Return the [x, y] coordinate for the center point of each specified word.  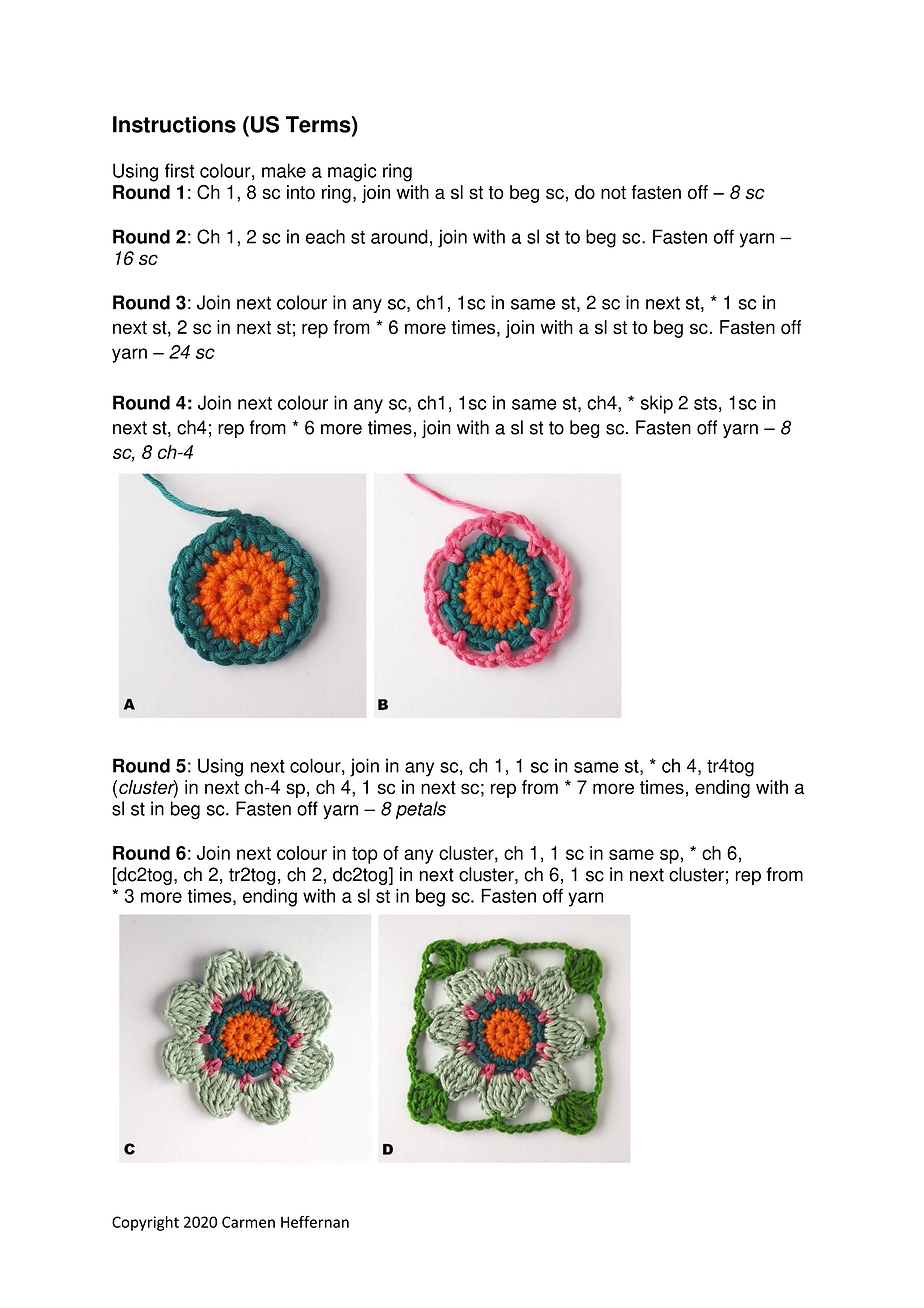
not [613, 192]
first [179, 170]
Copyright [145, 1223]
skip [657, 404]
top [365, 855]
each [325, 236]
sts [705, 403]
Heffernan [315, 1222]
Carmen [248, 1222]
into [301, 192]
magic [352, 172]
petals [421, 810]
